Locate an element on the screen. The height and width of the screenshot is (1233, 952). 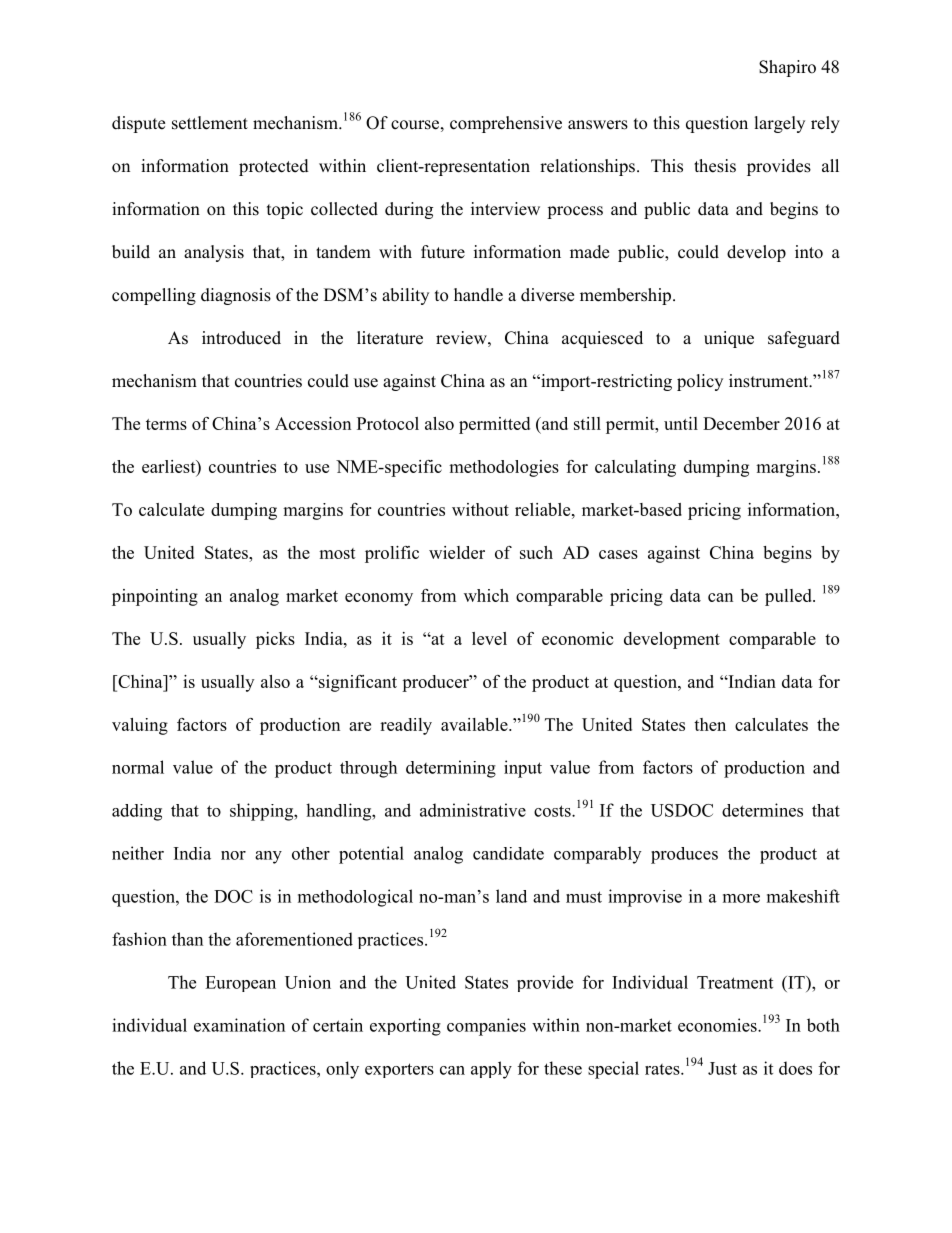
adding is located at coordinates (137, 812).
